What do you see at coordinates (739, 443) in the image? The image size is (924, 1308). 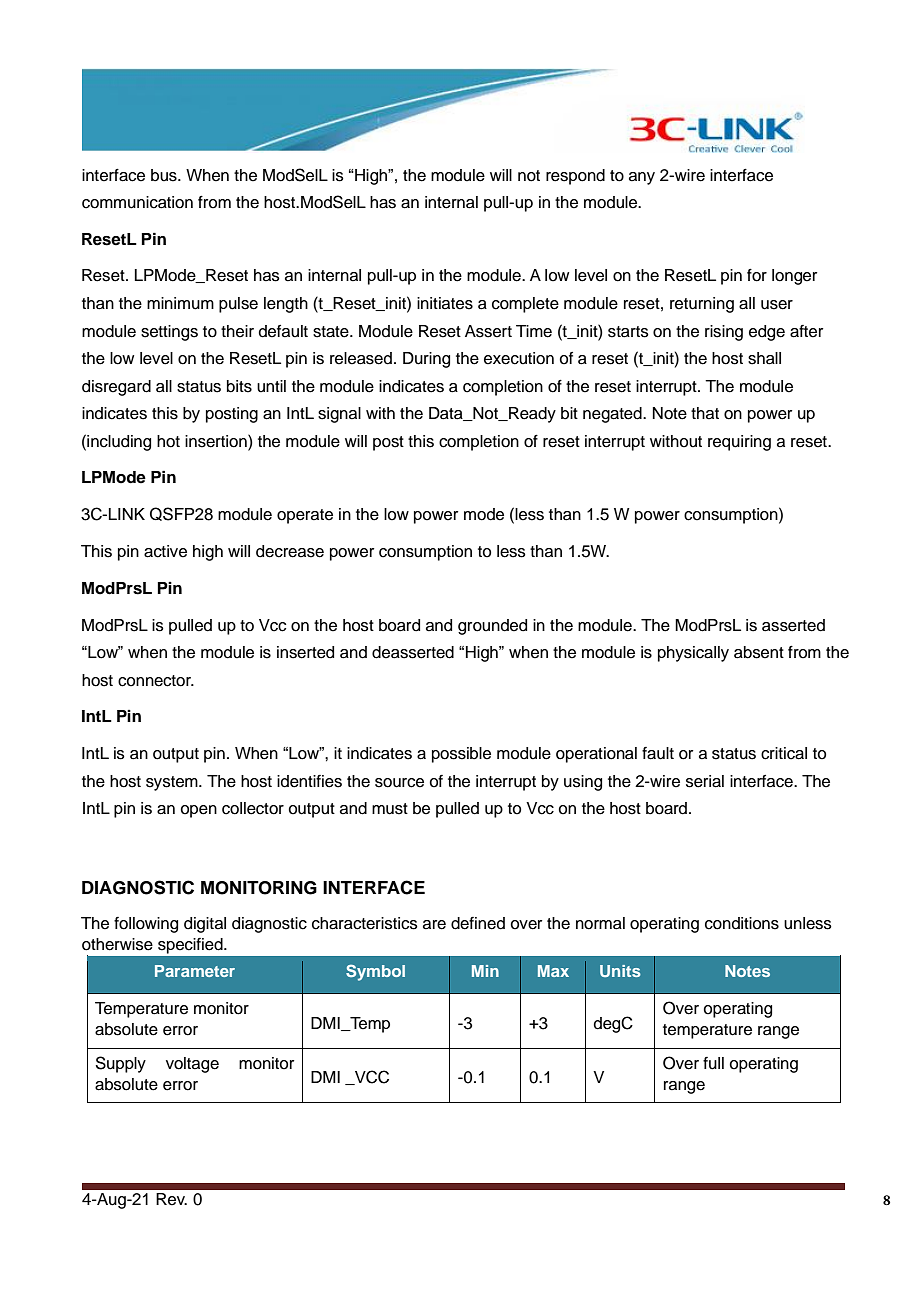 I see `requiring` at bounding box center [739, 443].
